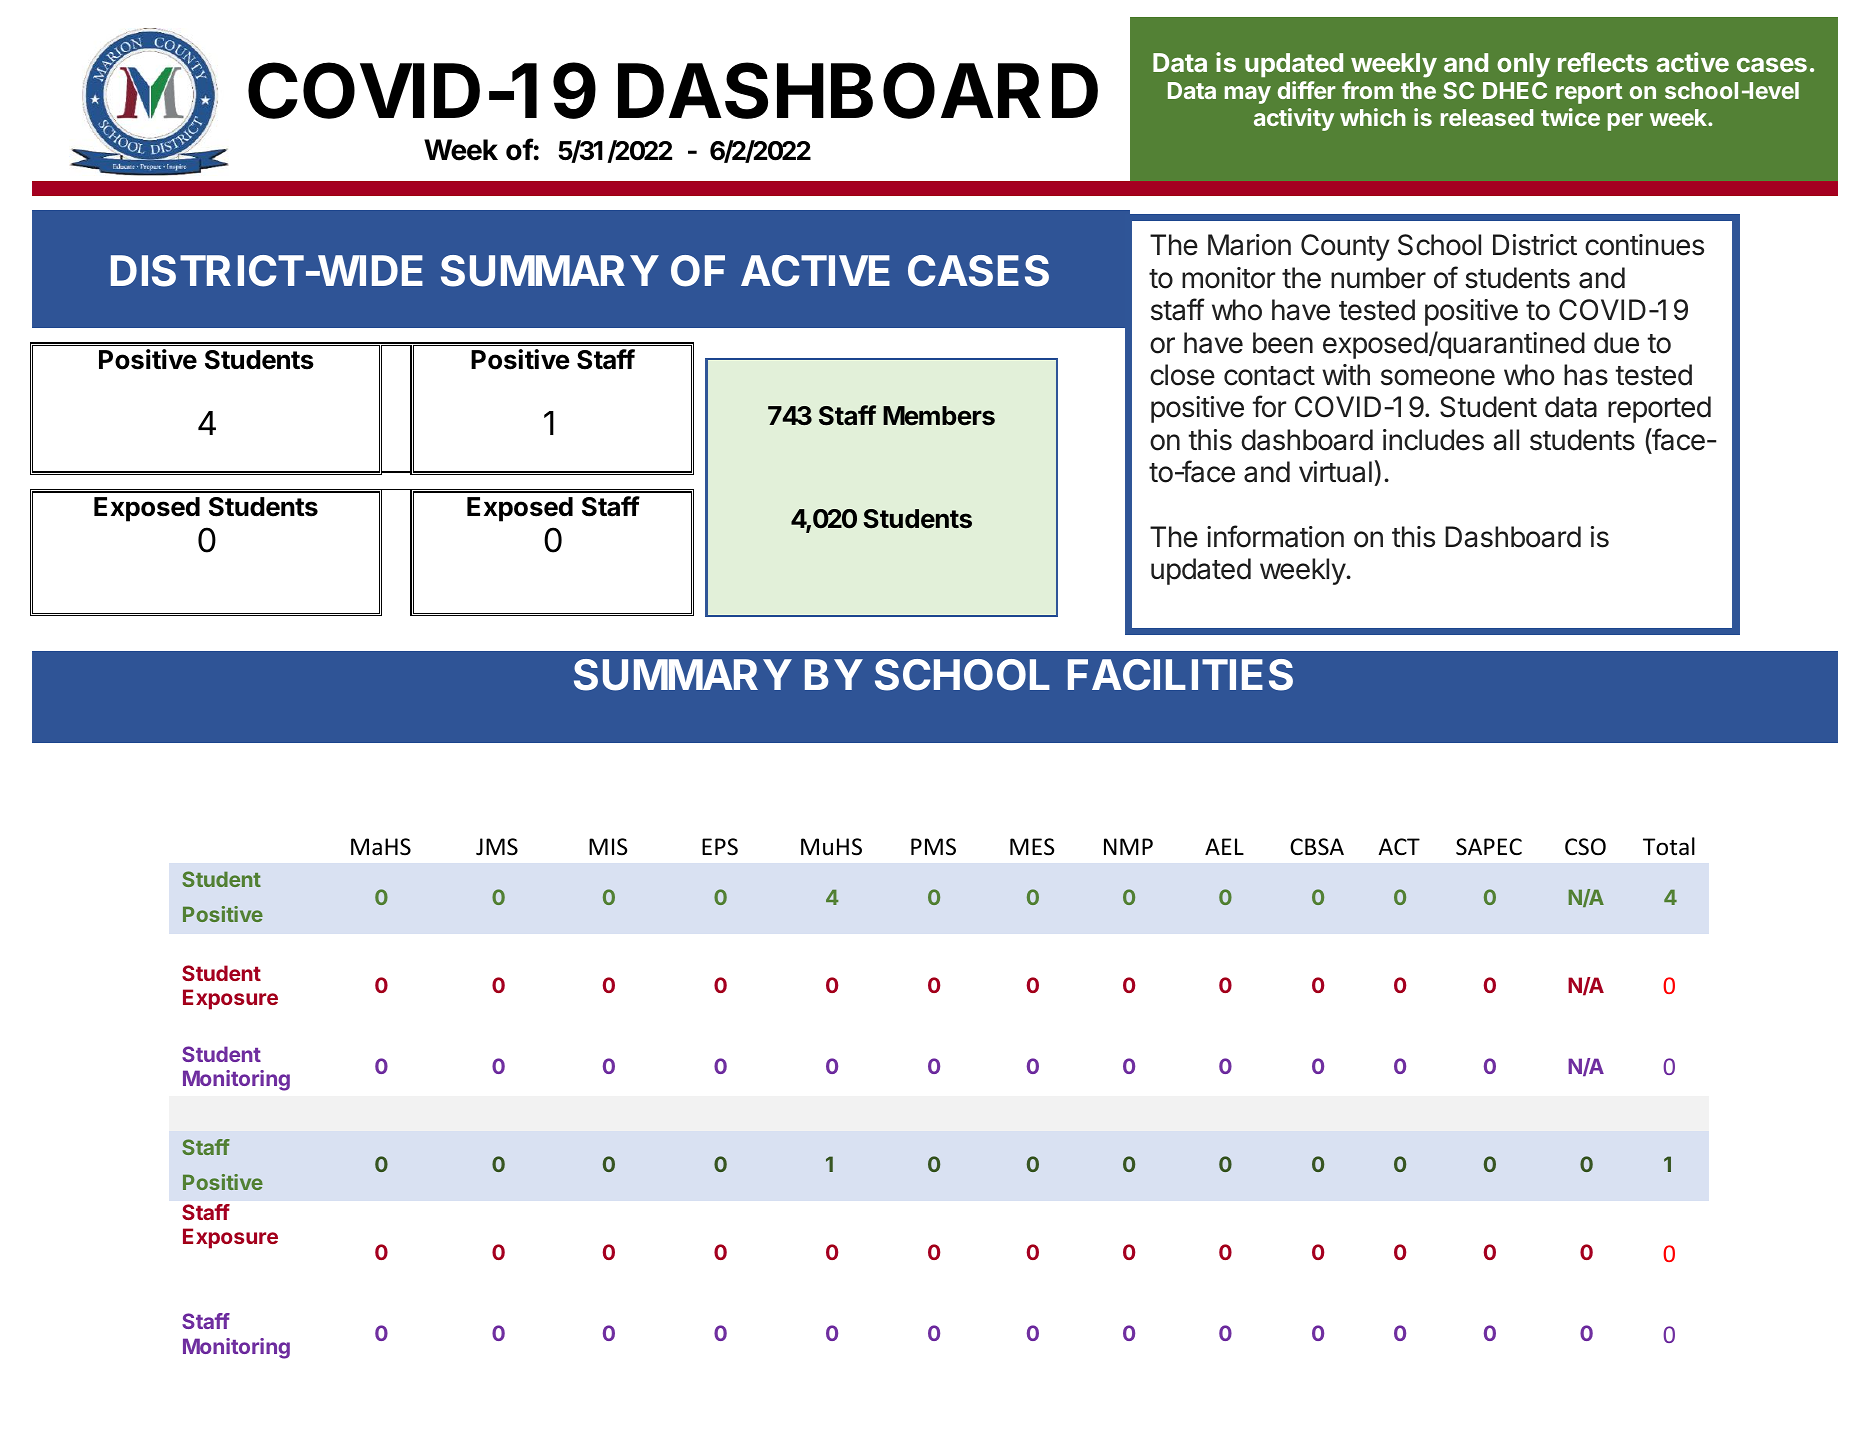  What do you see at coordinates (939, 416) in the image?
I see `Members` at bounding box center [939, 416].
